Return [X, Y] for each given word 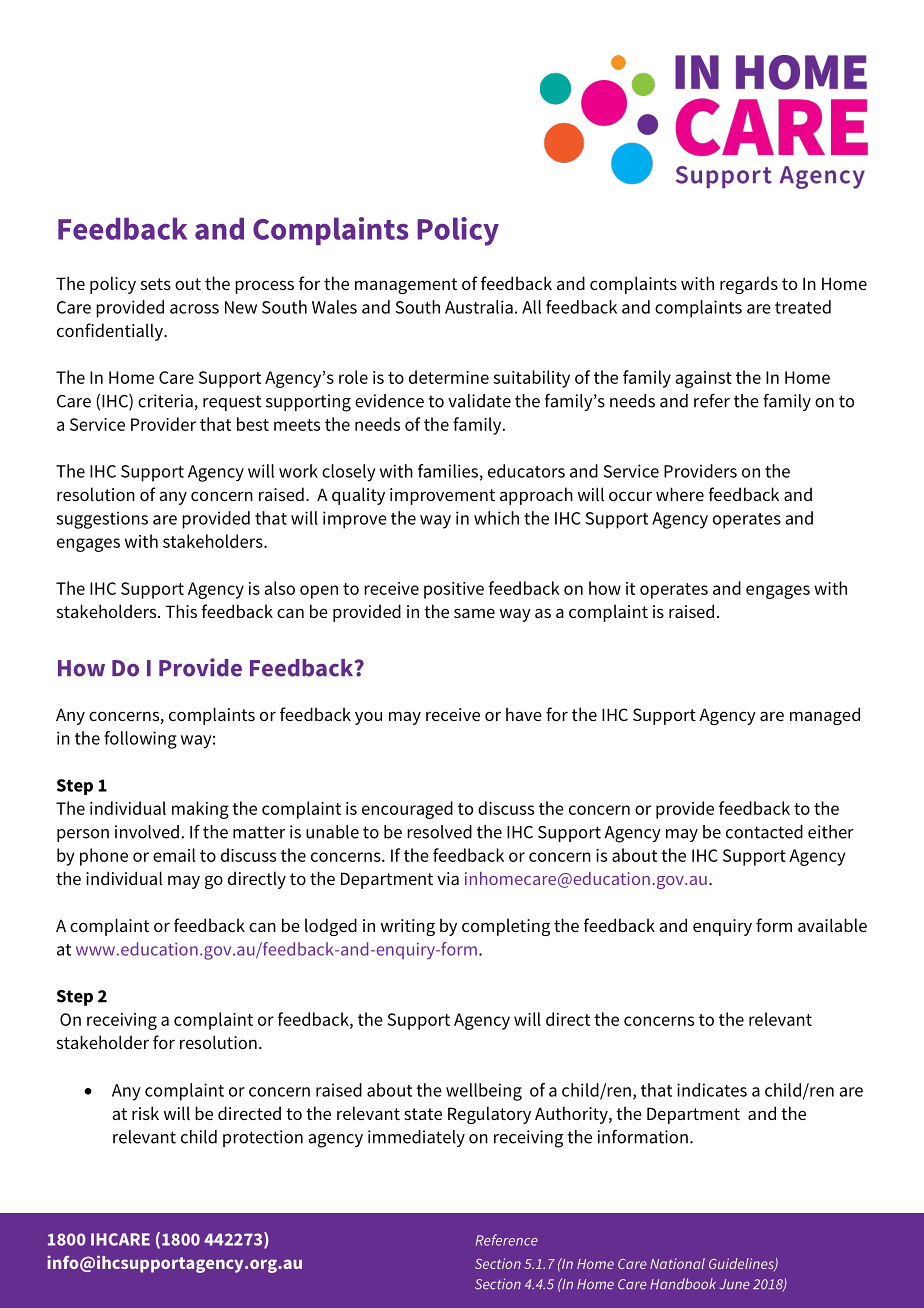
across [194, 309]
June [734, 1284]
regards [749, 285]
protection [263, 1138]
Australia [479, 307]
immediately [416, 1138]
